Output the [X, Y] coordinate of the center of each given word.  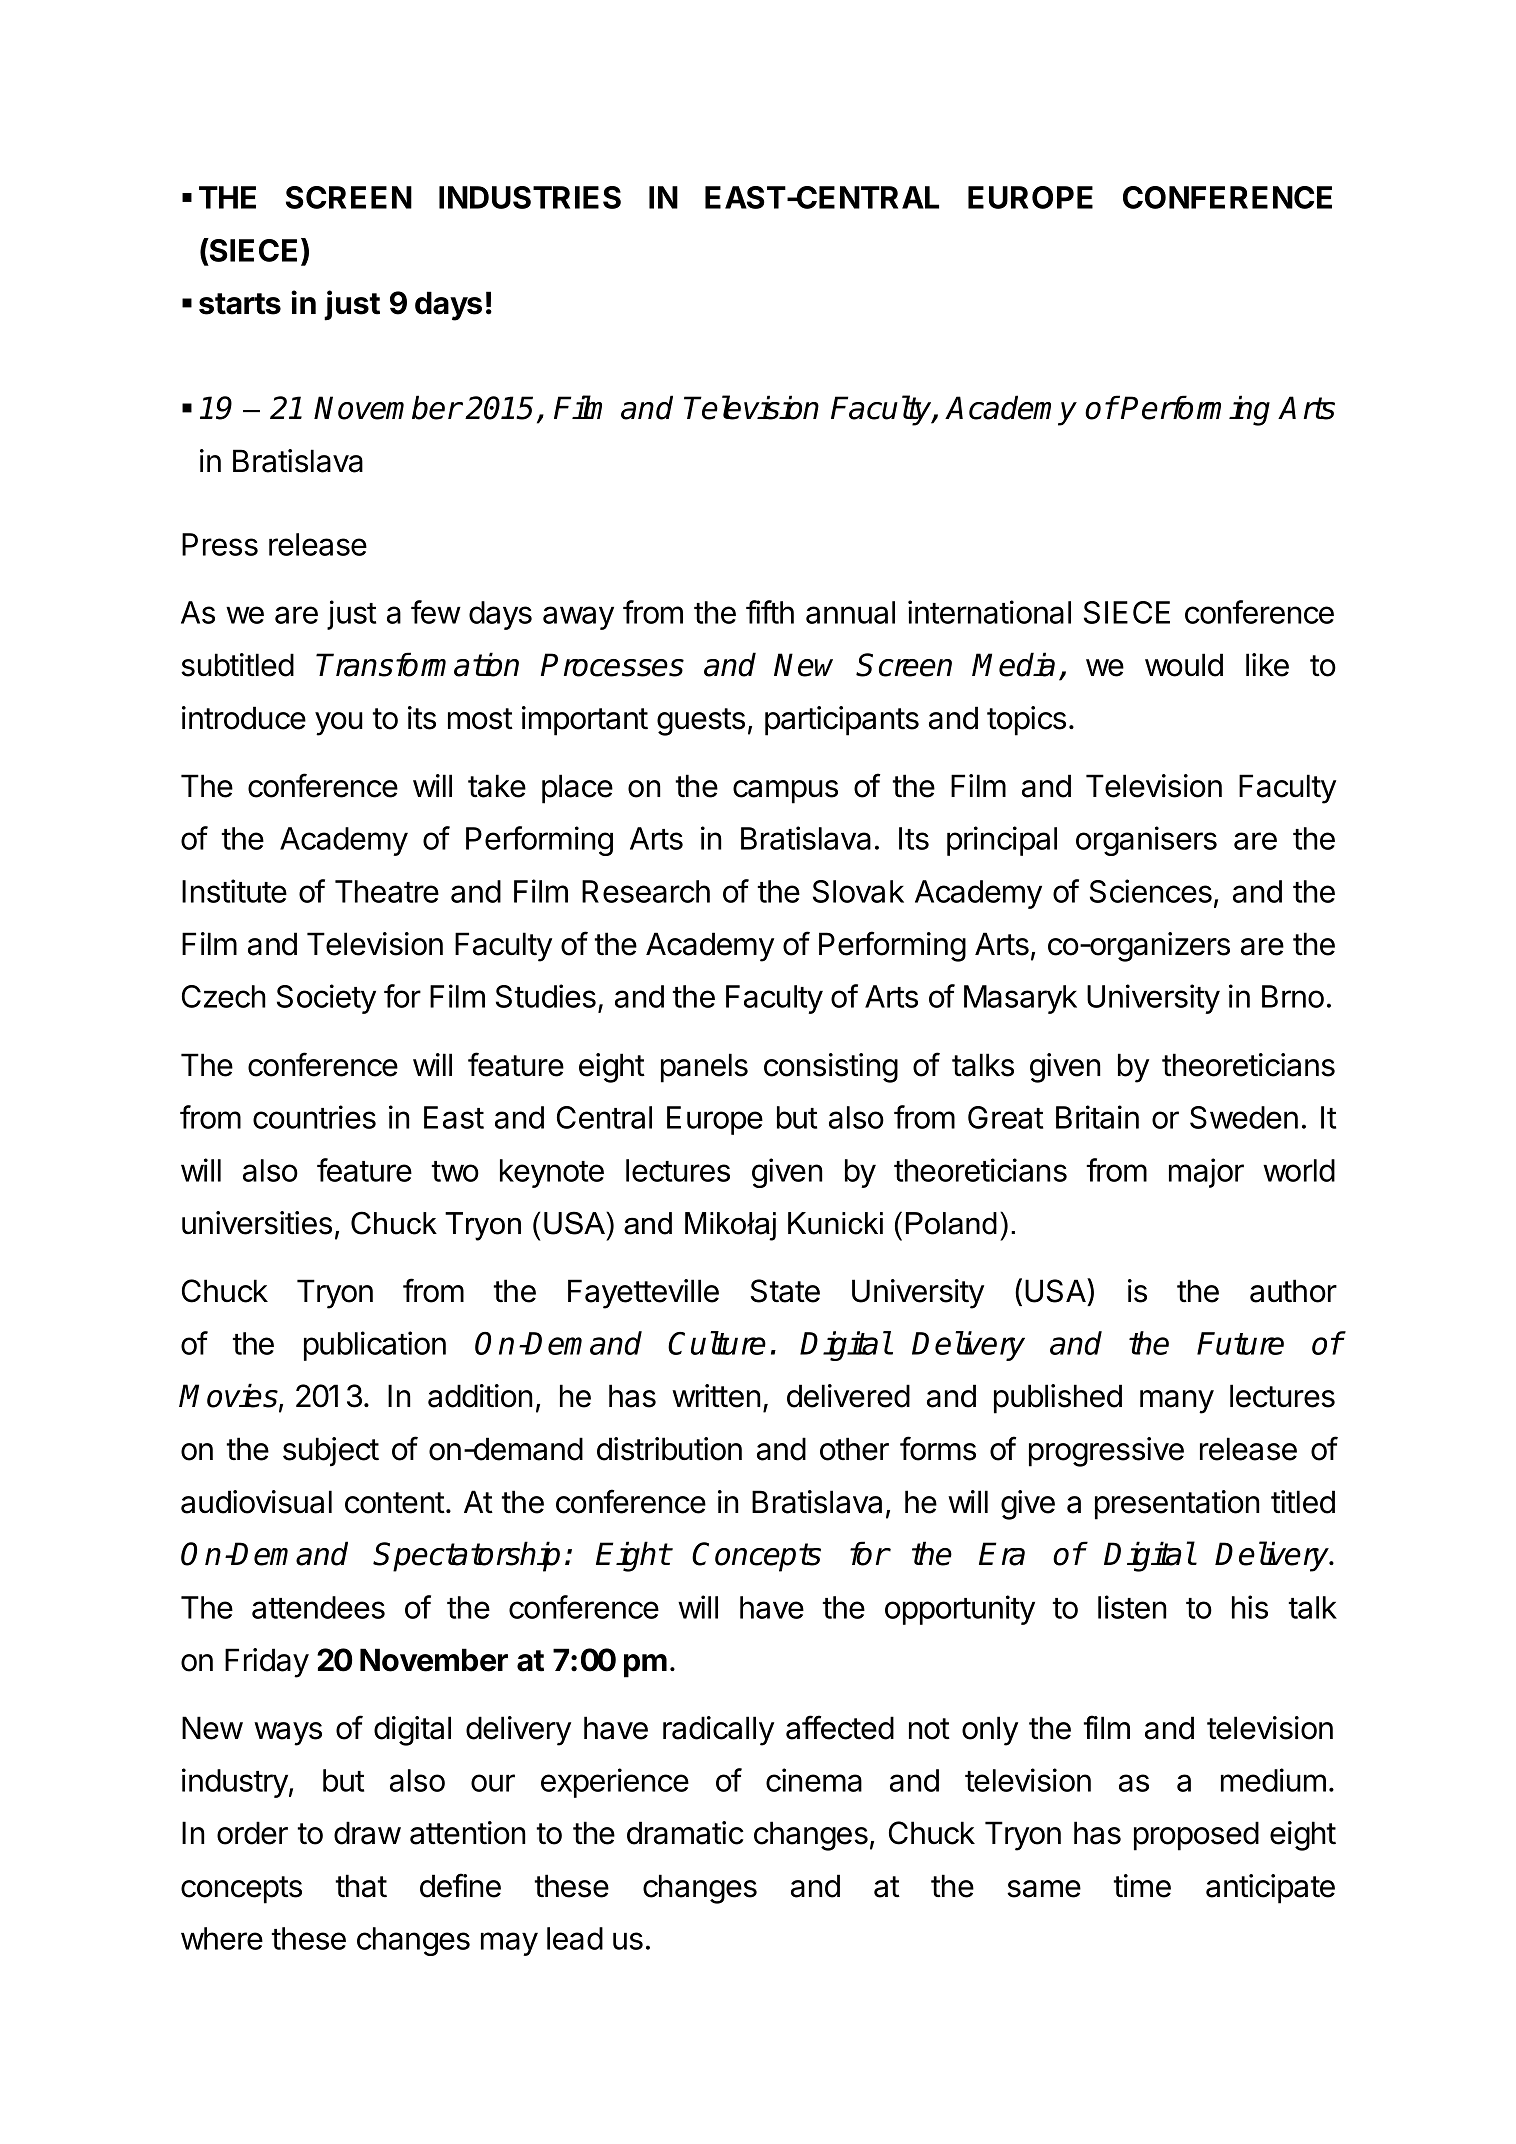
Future [1240, 1343]
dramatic [685, 1833]
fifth [770, 612]
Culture [717, 1343]
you [339, 724]
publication [375, 1346]
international [989, 612]
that [361, 1886]
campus [785, 792]
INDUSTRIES [530, 197]
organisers [1146, 841]
